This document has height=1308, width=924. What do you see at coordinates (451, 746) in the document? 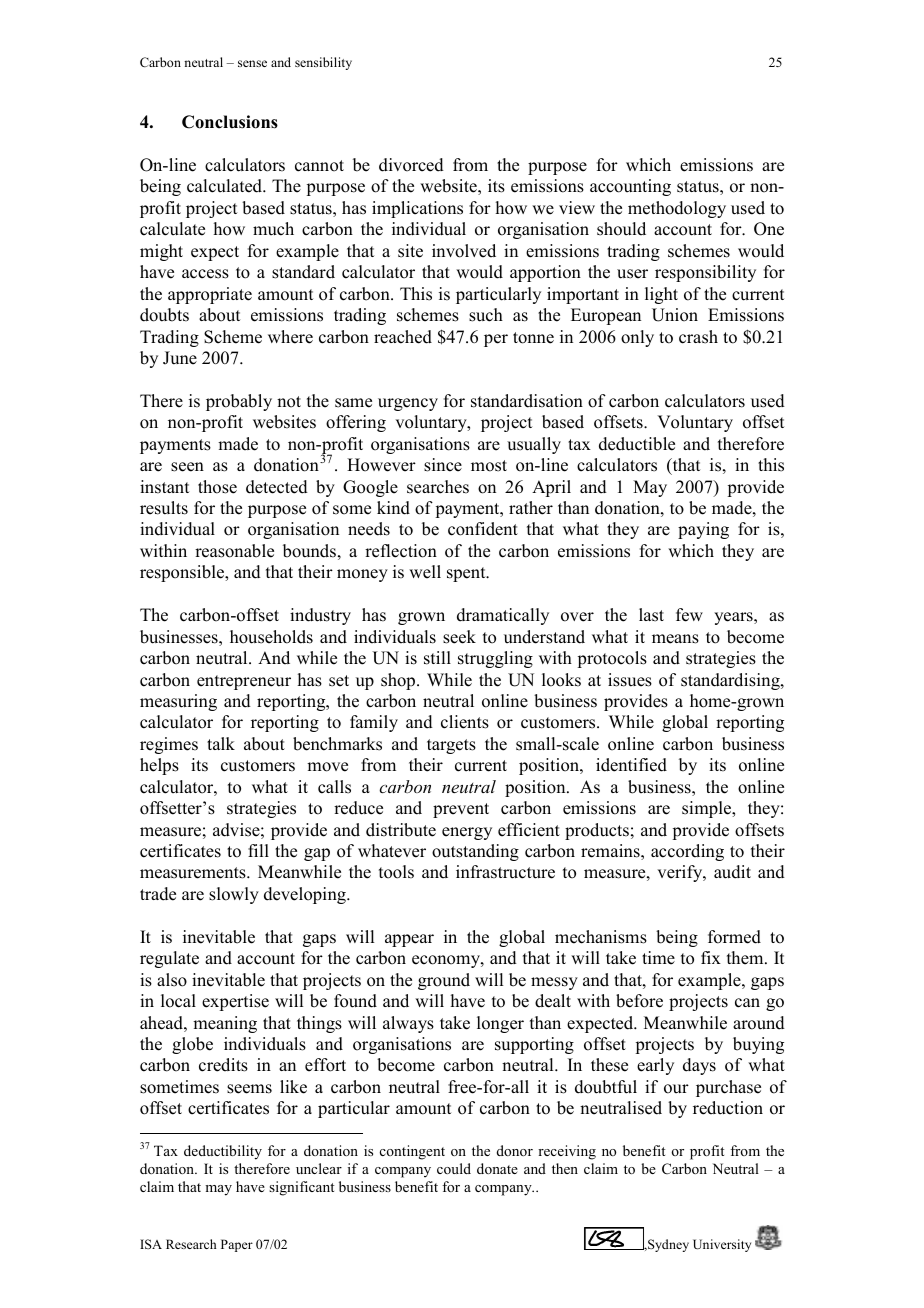
I see `targets` at bounding box center [451, 746].
